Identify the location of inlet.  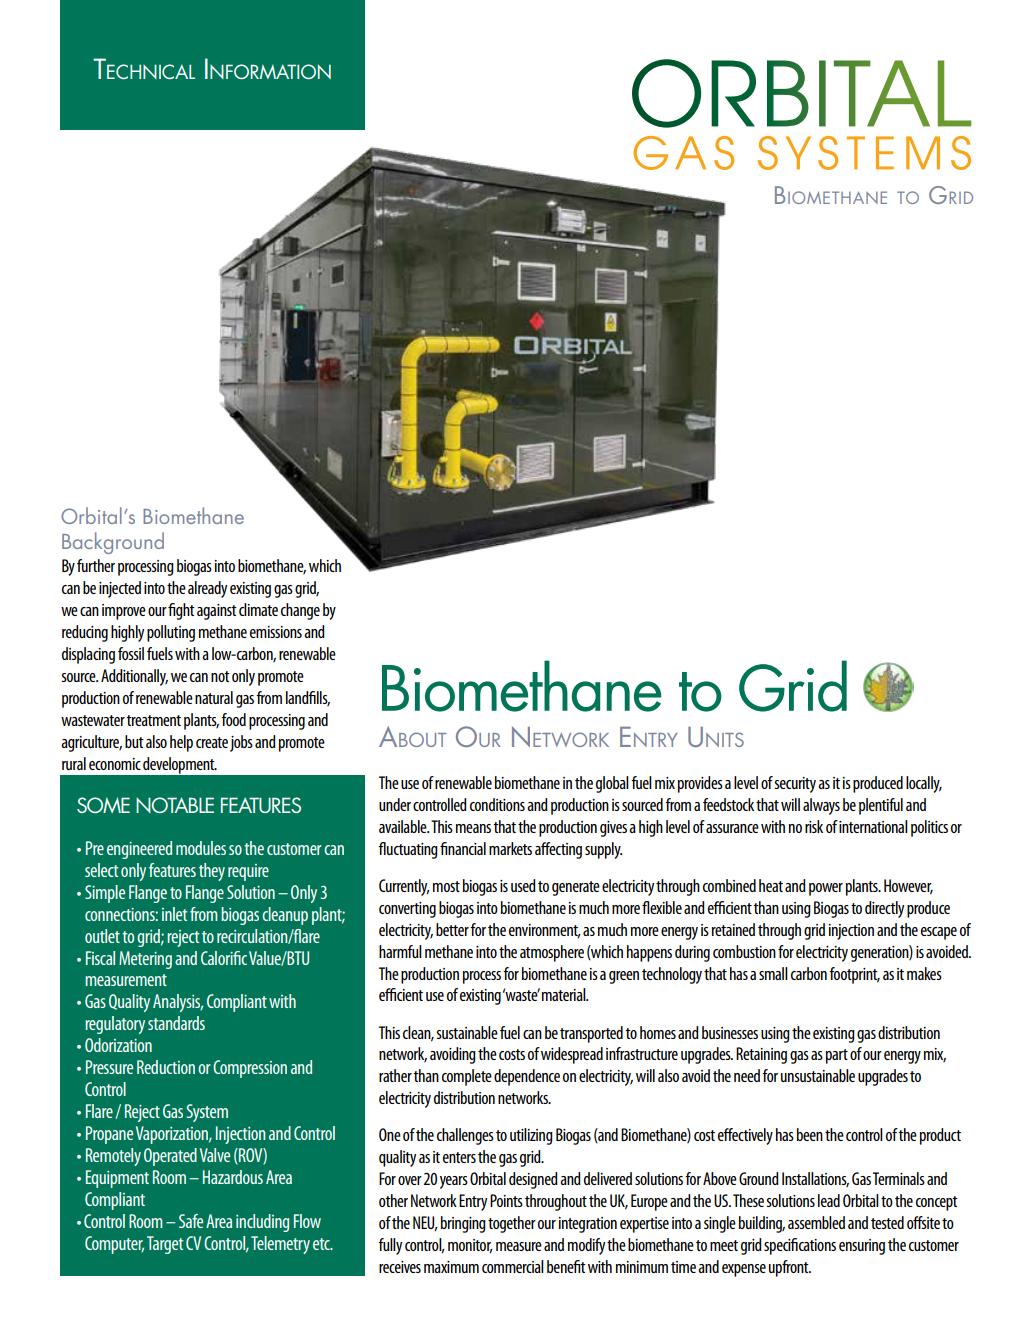
(175, 914).
